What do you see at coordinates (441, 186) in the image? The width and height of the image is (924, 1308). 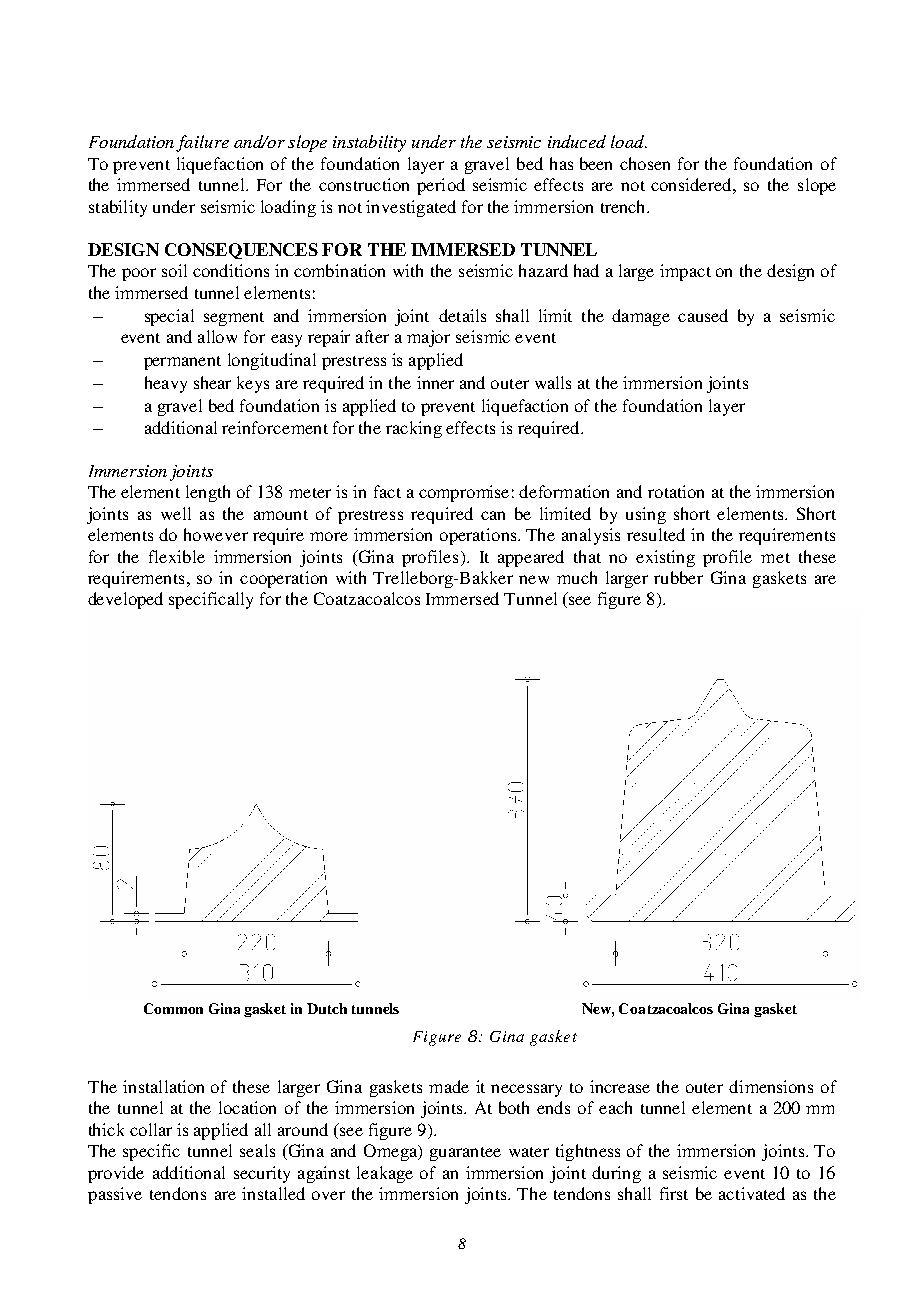 I see `period` at bounding box center [441, 186].
